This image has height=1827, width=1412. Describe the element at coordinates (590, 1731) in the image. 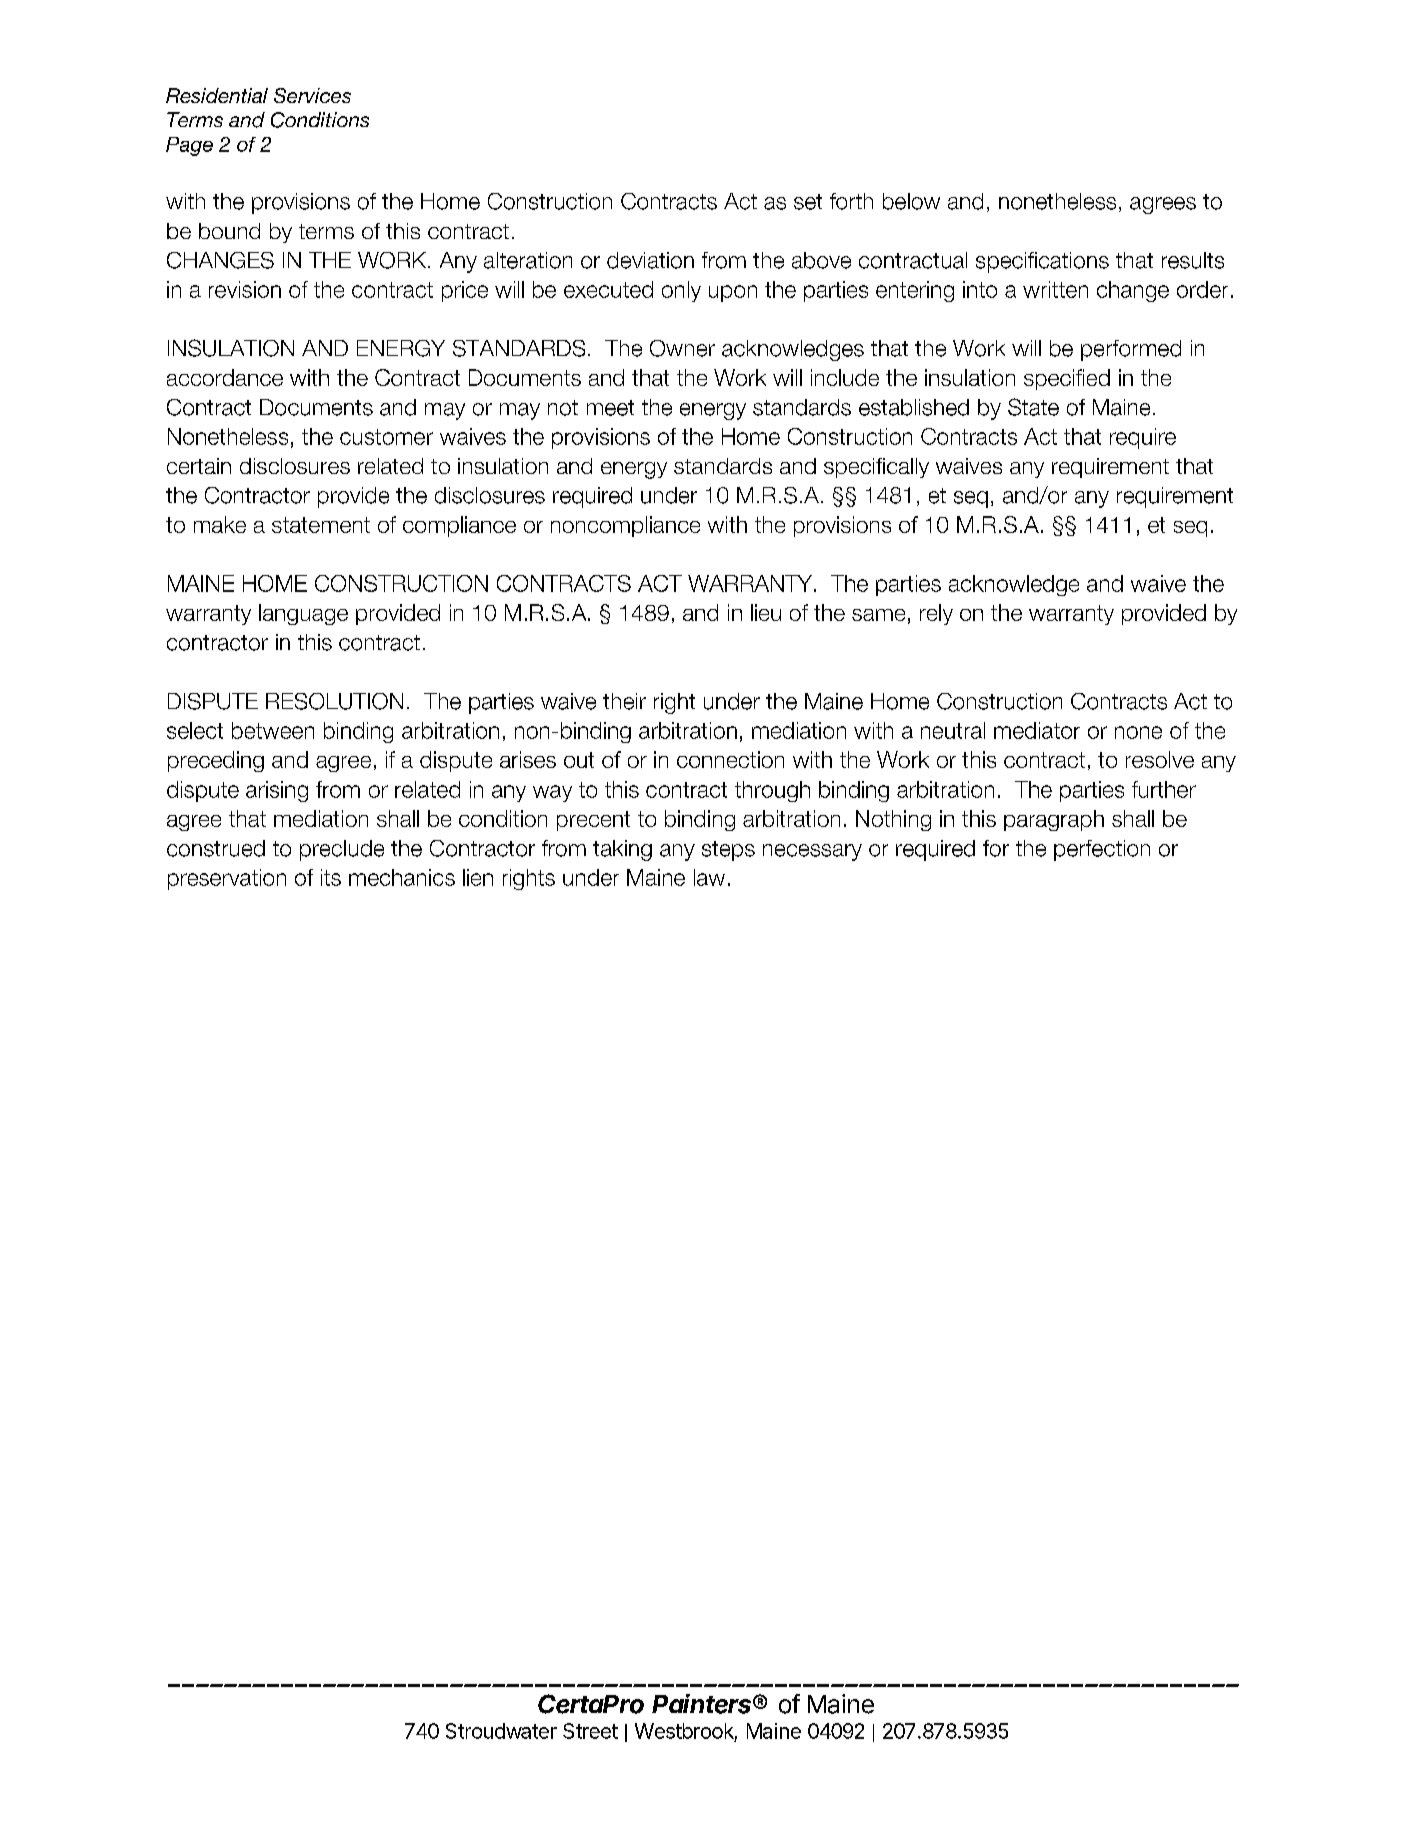

I see `Street` at that location.
